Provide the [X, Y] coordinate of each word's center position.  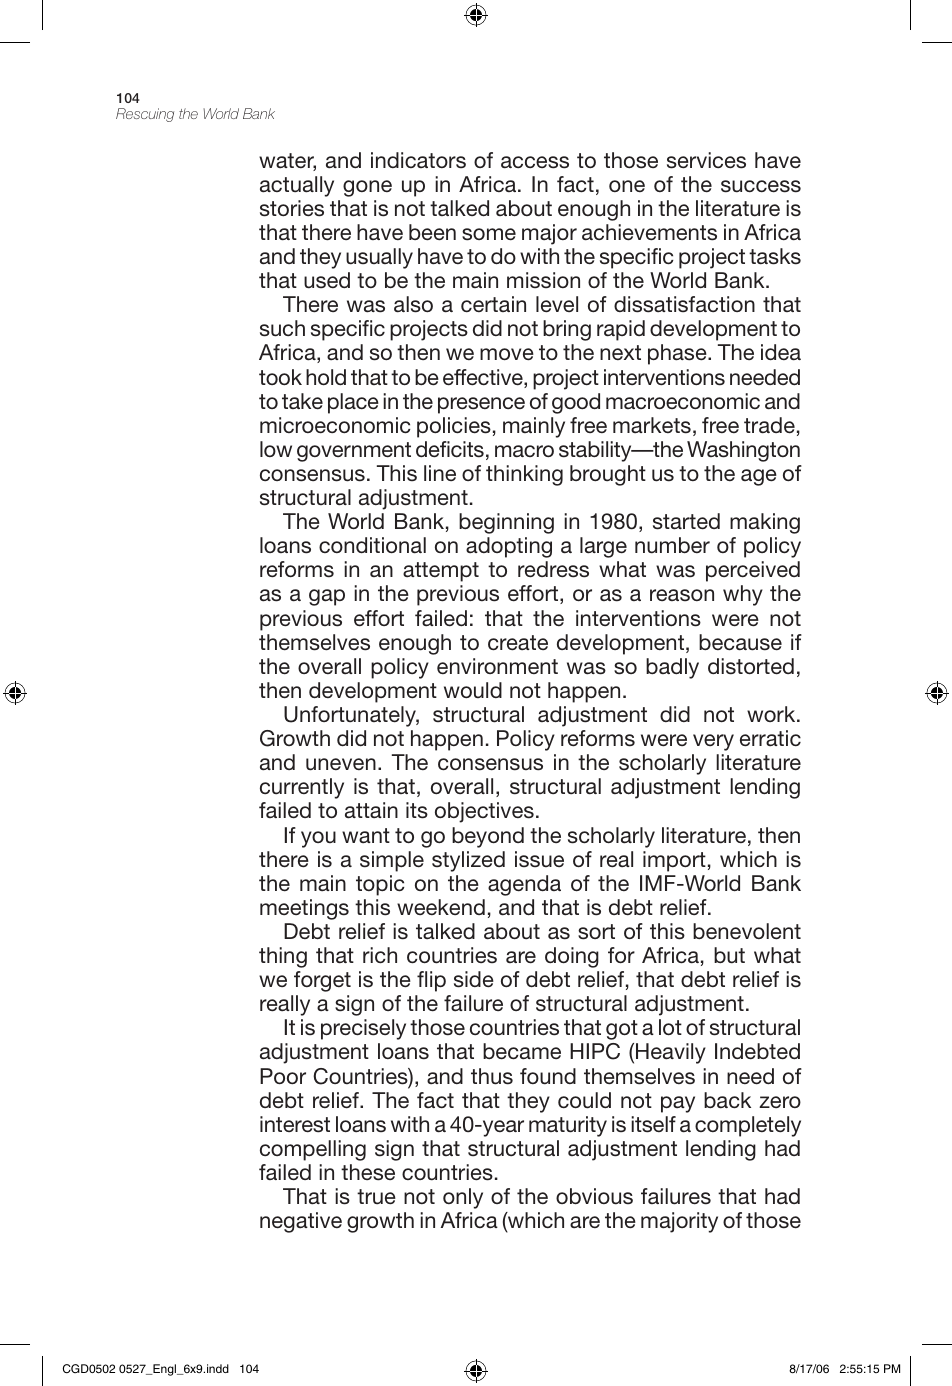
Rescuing [145, 115]
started [686, 521]
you [318, 839]
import [674, 861]
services [706, 160]
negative [301, 1222]
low [276, 449]
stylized [468, 861]
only [463, 1198]
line [440, 473]
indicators [418, 160]
